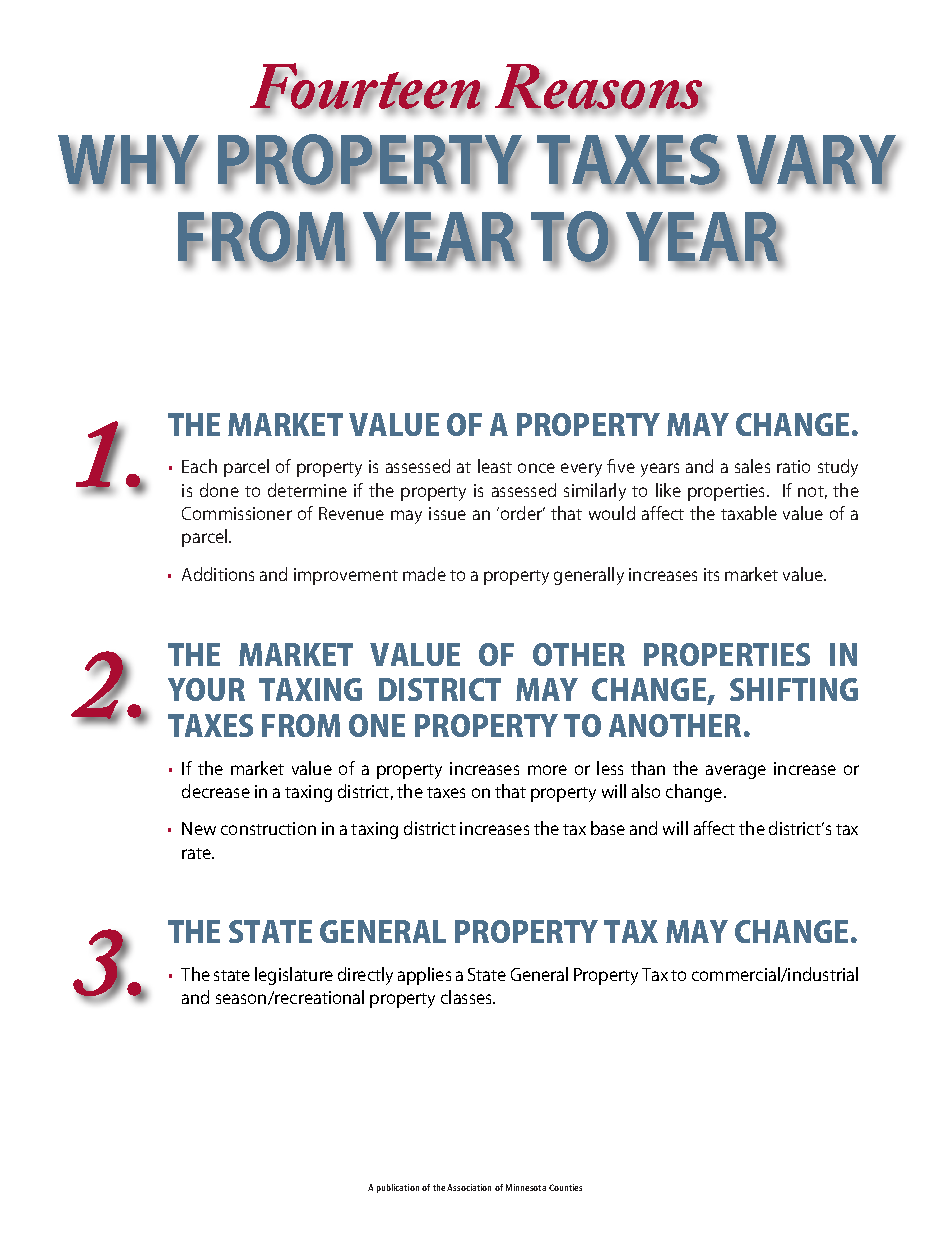 This image has width=952, height=1233. What do you see at coordinates (424, 976) in the image?
I see `applies` at bounding box center [424, 976].
